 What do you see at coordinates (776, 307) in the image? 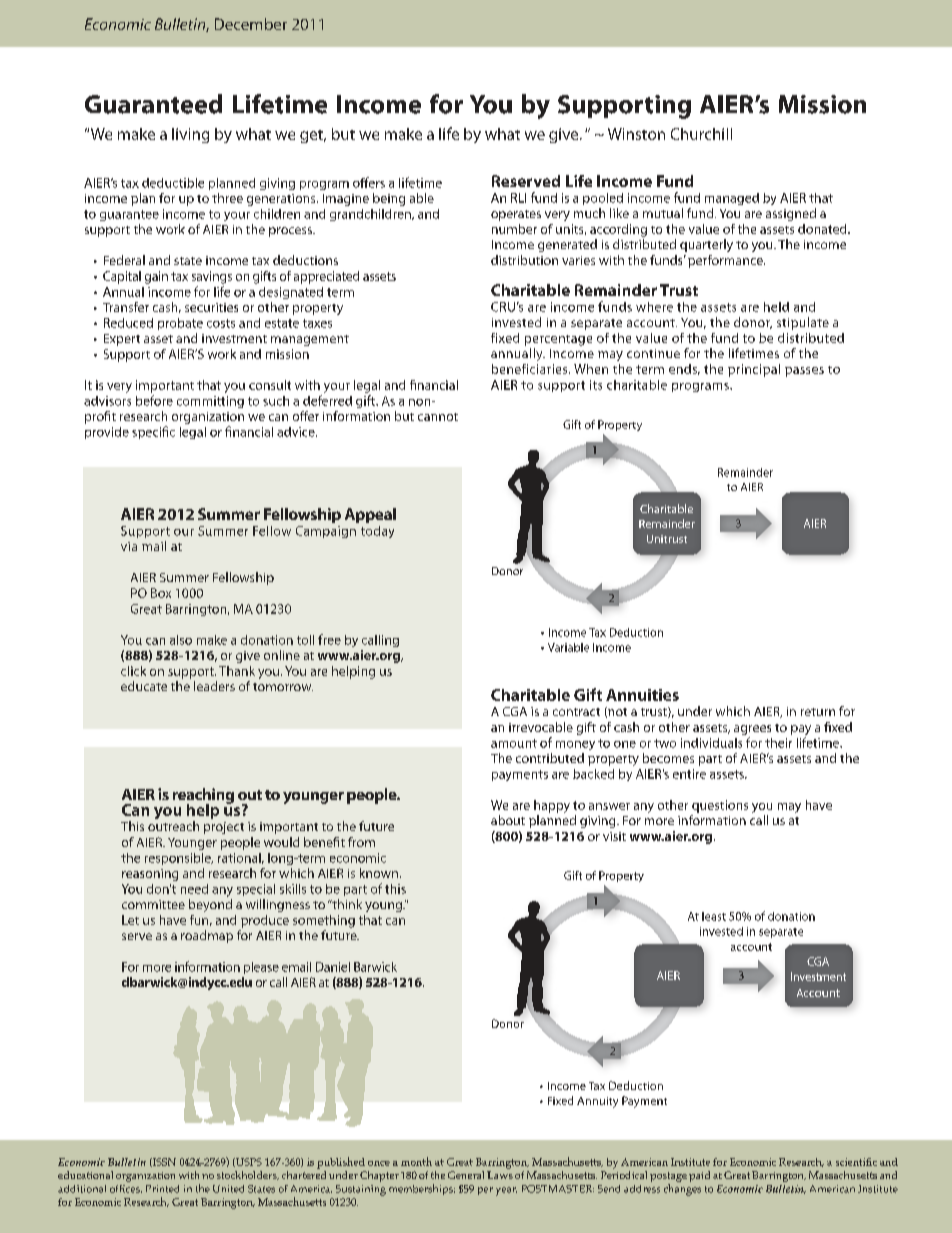
I see `held` at bounding box center [776, 307].
